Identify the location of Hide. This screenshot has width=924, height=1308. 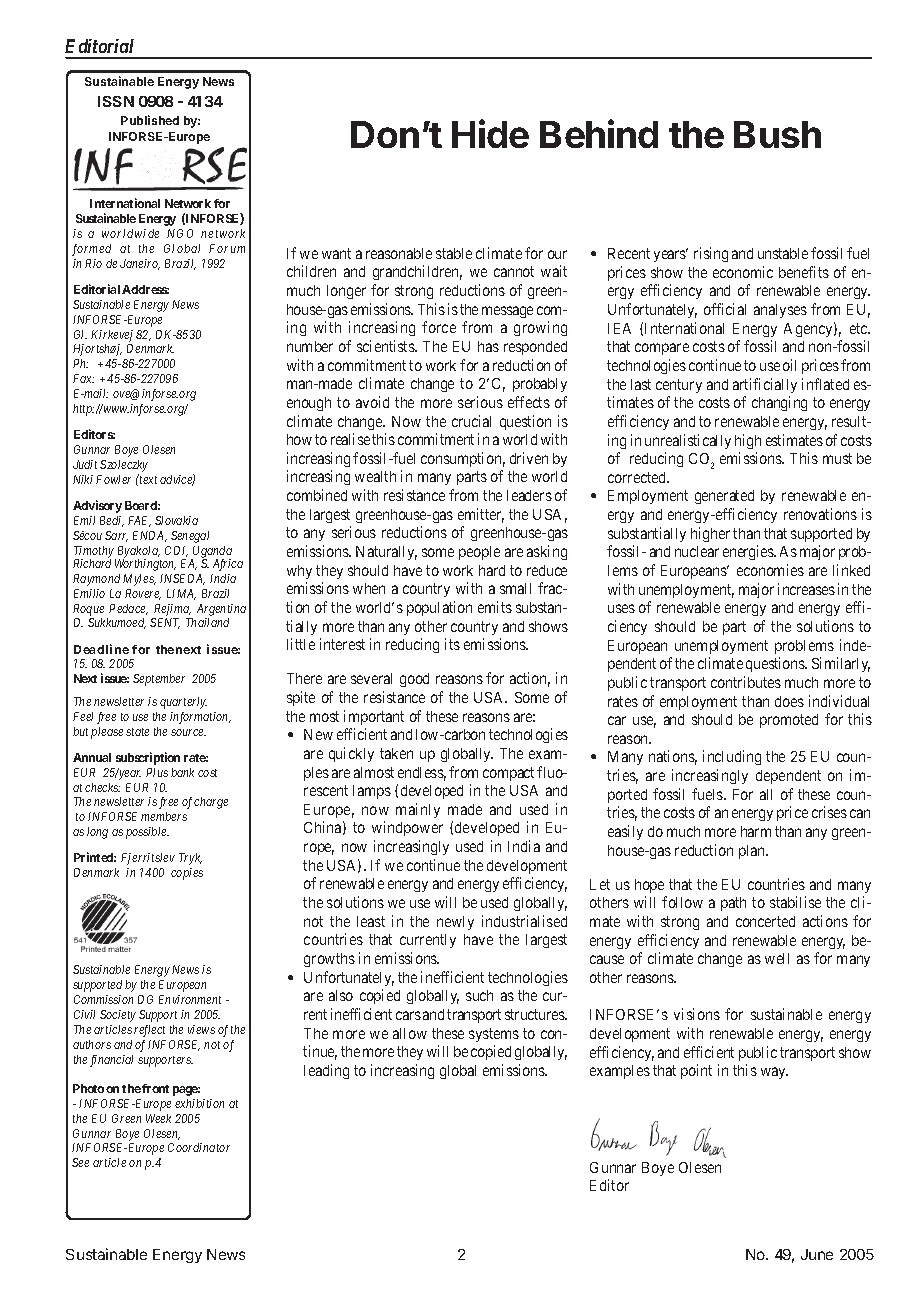
(490, 133).
